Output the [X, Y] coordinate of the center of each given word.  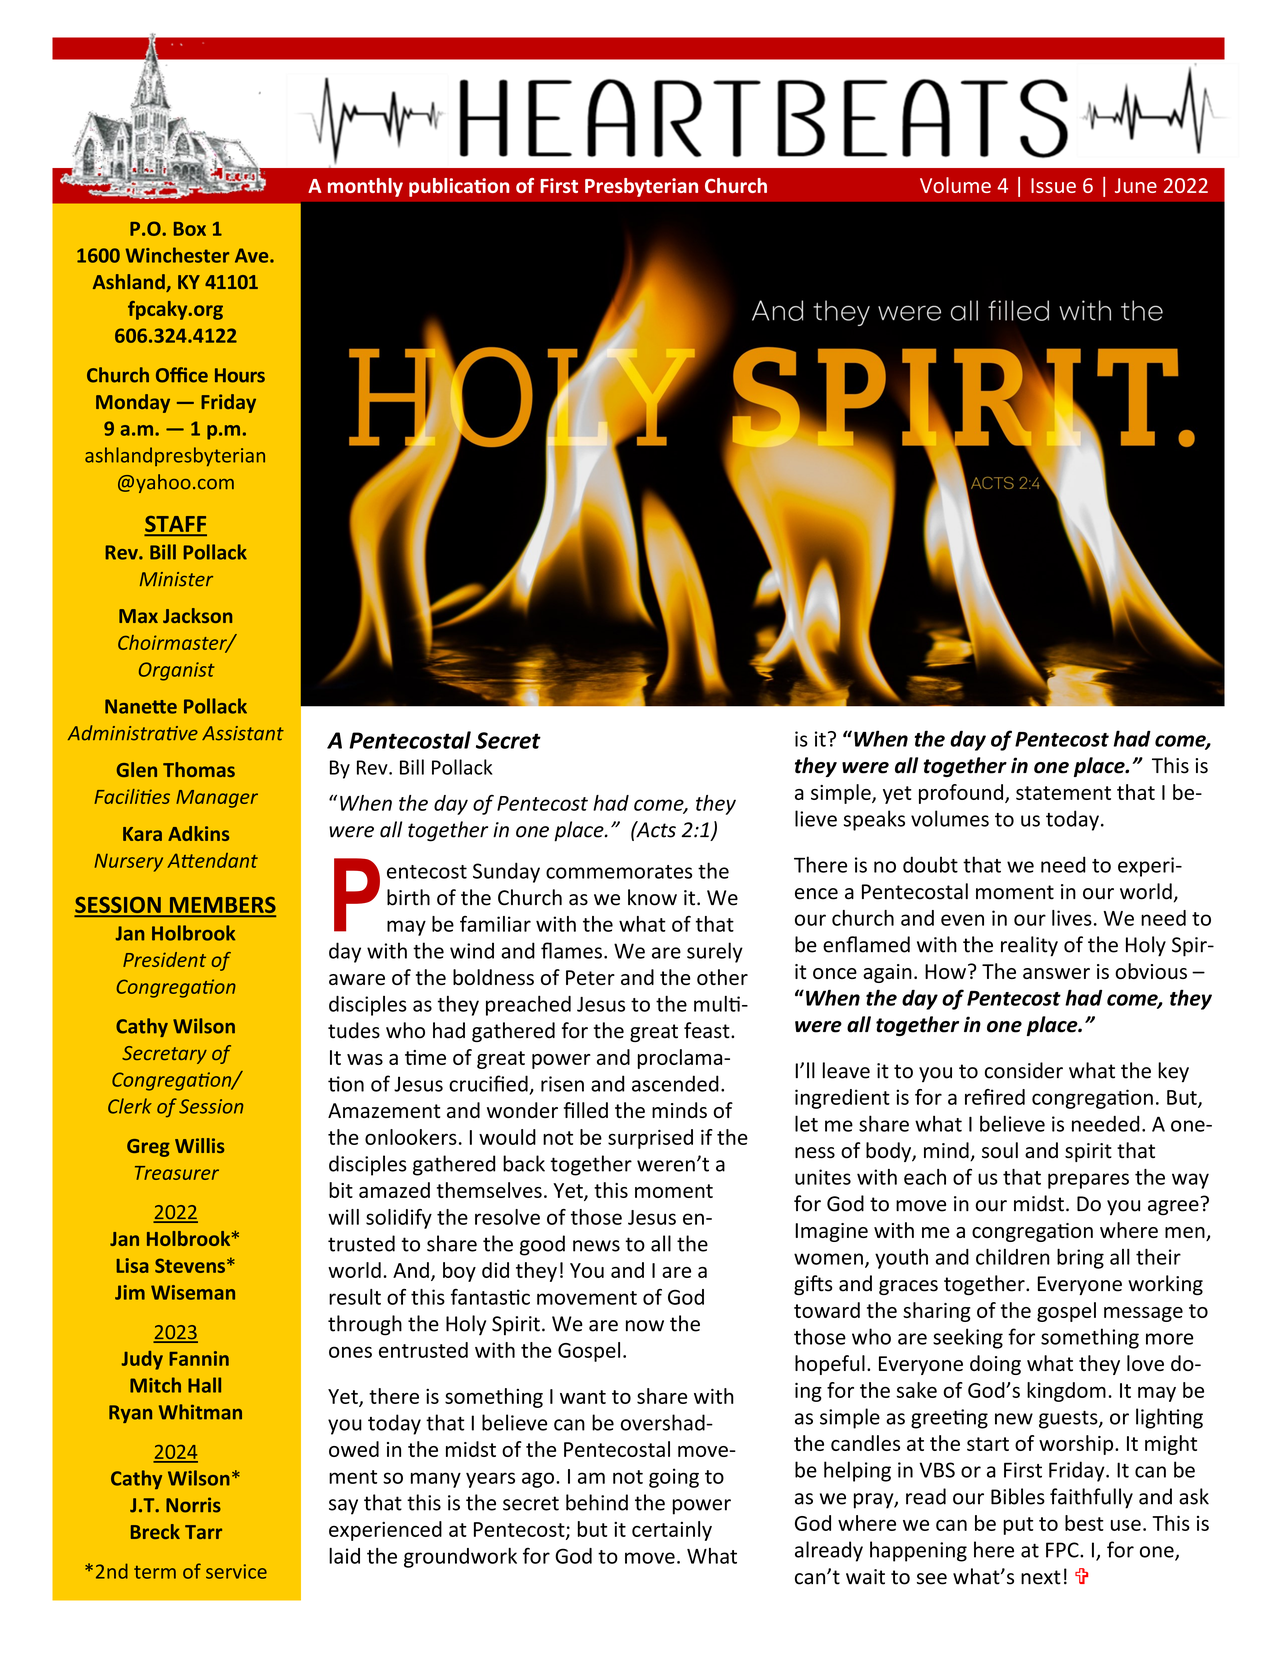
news [596, 1246]
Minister [176, 579]
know [652, 897]
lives [1072, 918]
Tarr [203, 1532]
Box [190, 229]
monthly [365, 187]
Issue [1053, 185]
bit [341, 1190]
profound [961, 794]
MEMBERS [221, 906]
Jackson [197, 615]
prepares [1088, 1181]
